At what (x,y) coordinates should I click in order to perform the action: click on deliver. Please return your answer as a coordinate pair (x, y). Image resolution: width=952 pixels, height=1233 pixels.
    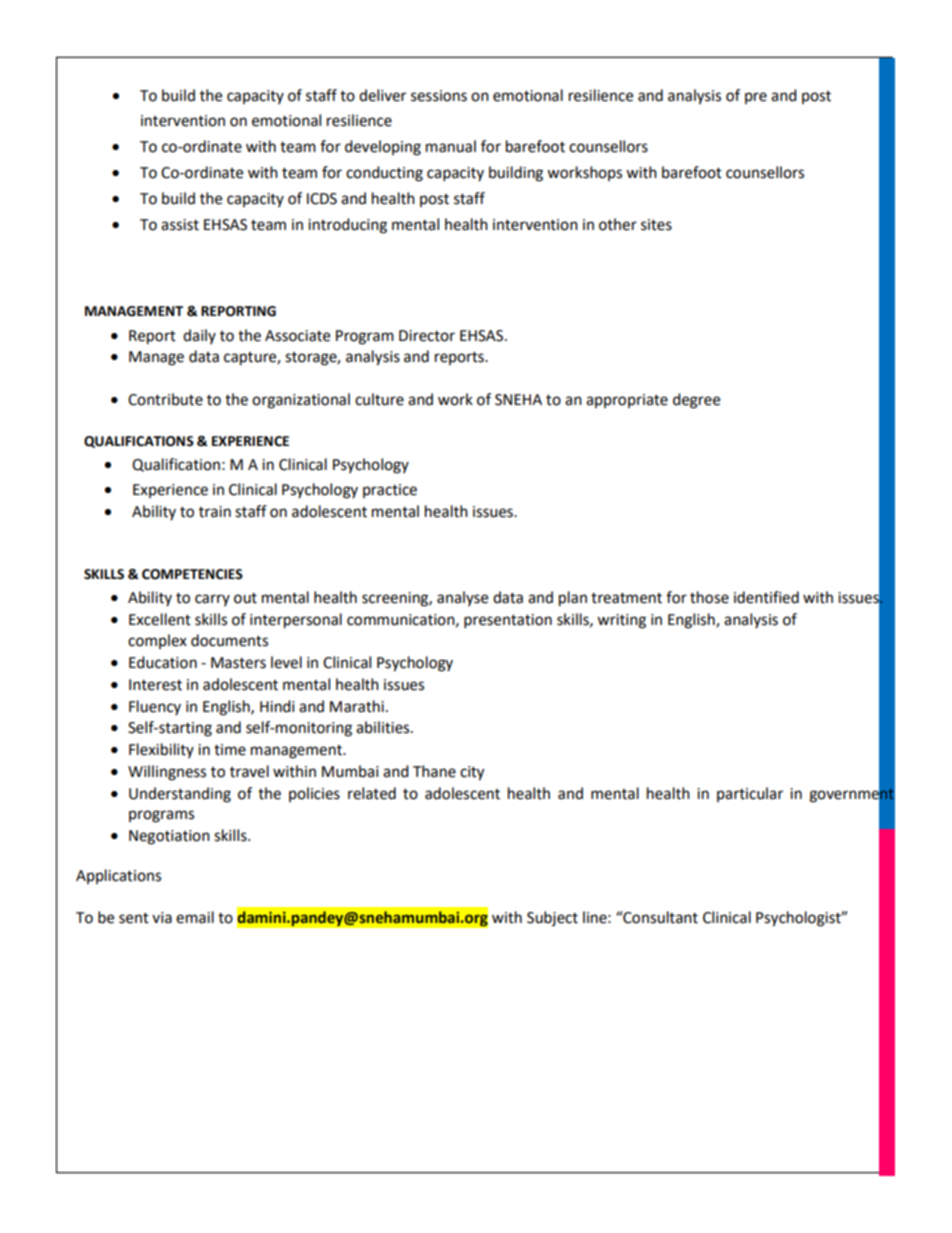
    Looking at the image, I should click on (382, 95).
